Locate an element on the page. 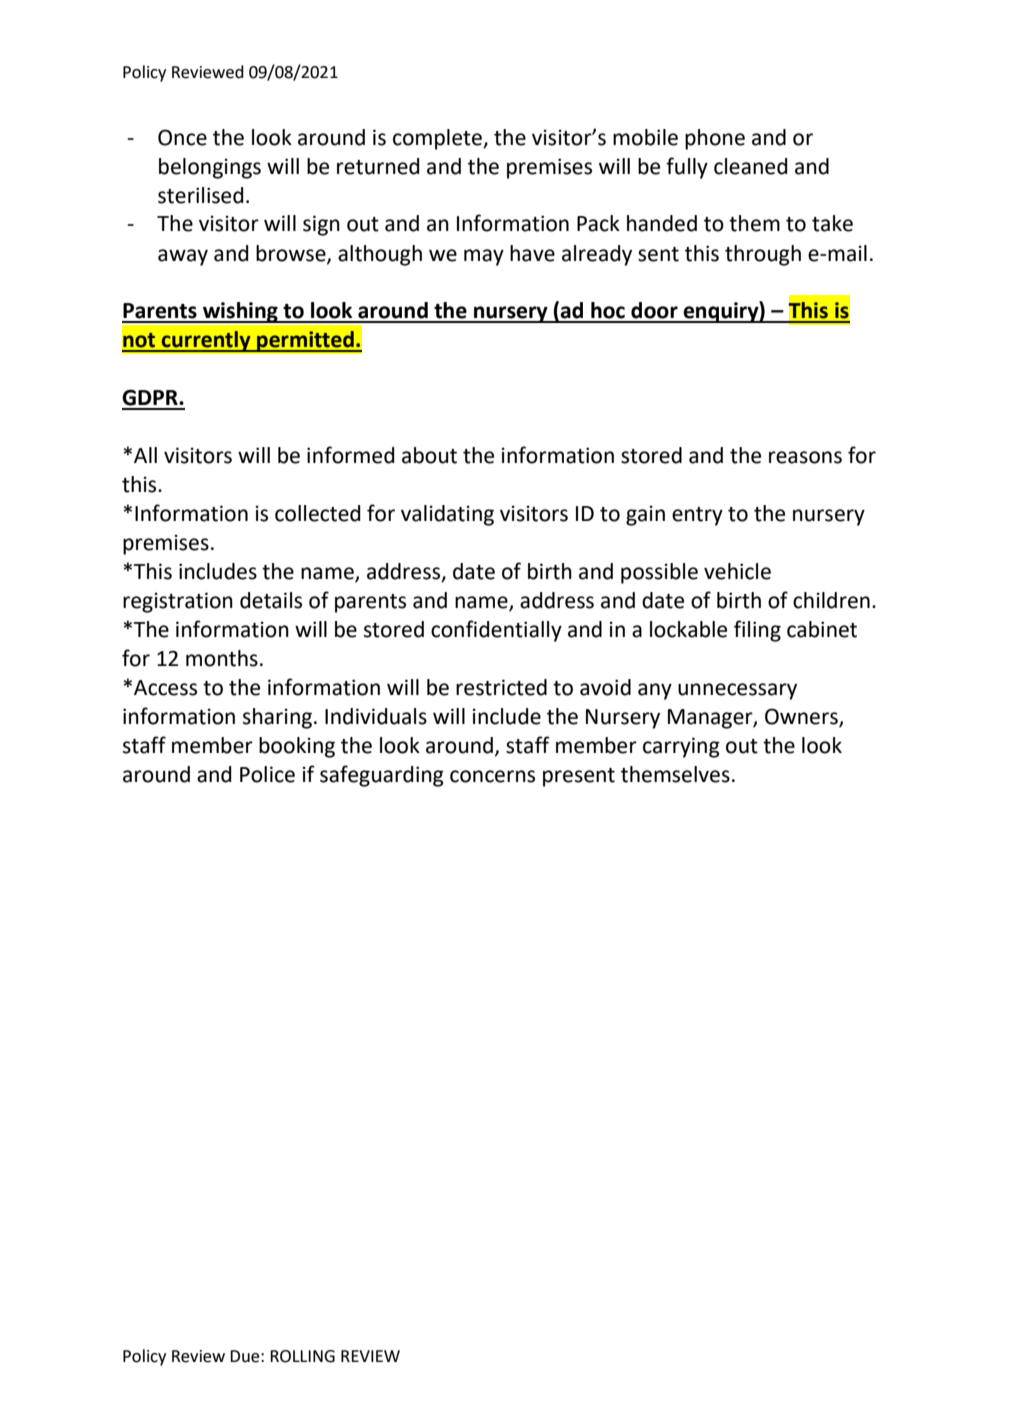 The width and height of the document is (1009, 1427). collected is located at coordinates (318, 513).
